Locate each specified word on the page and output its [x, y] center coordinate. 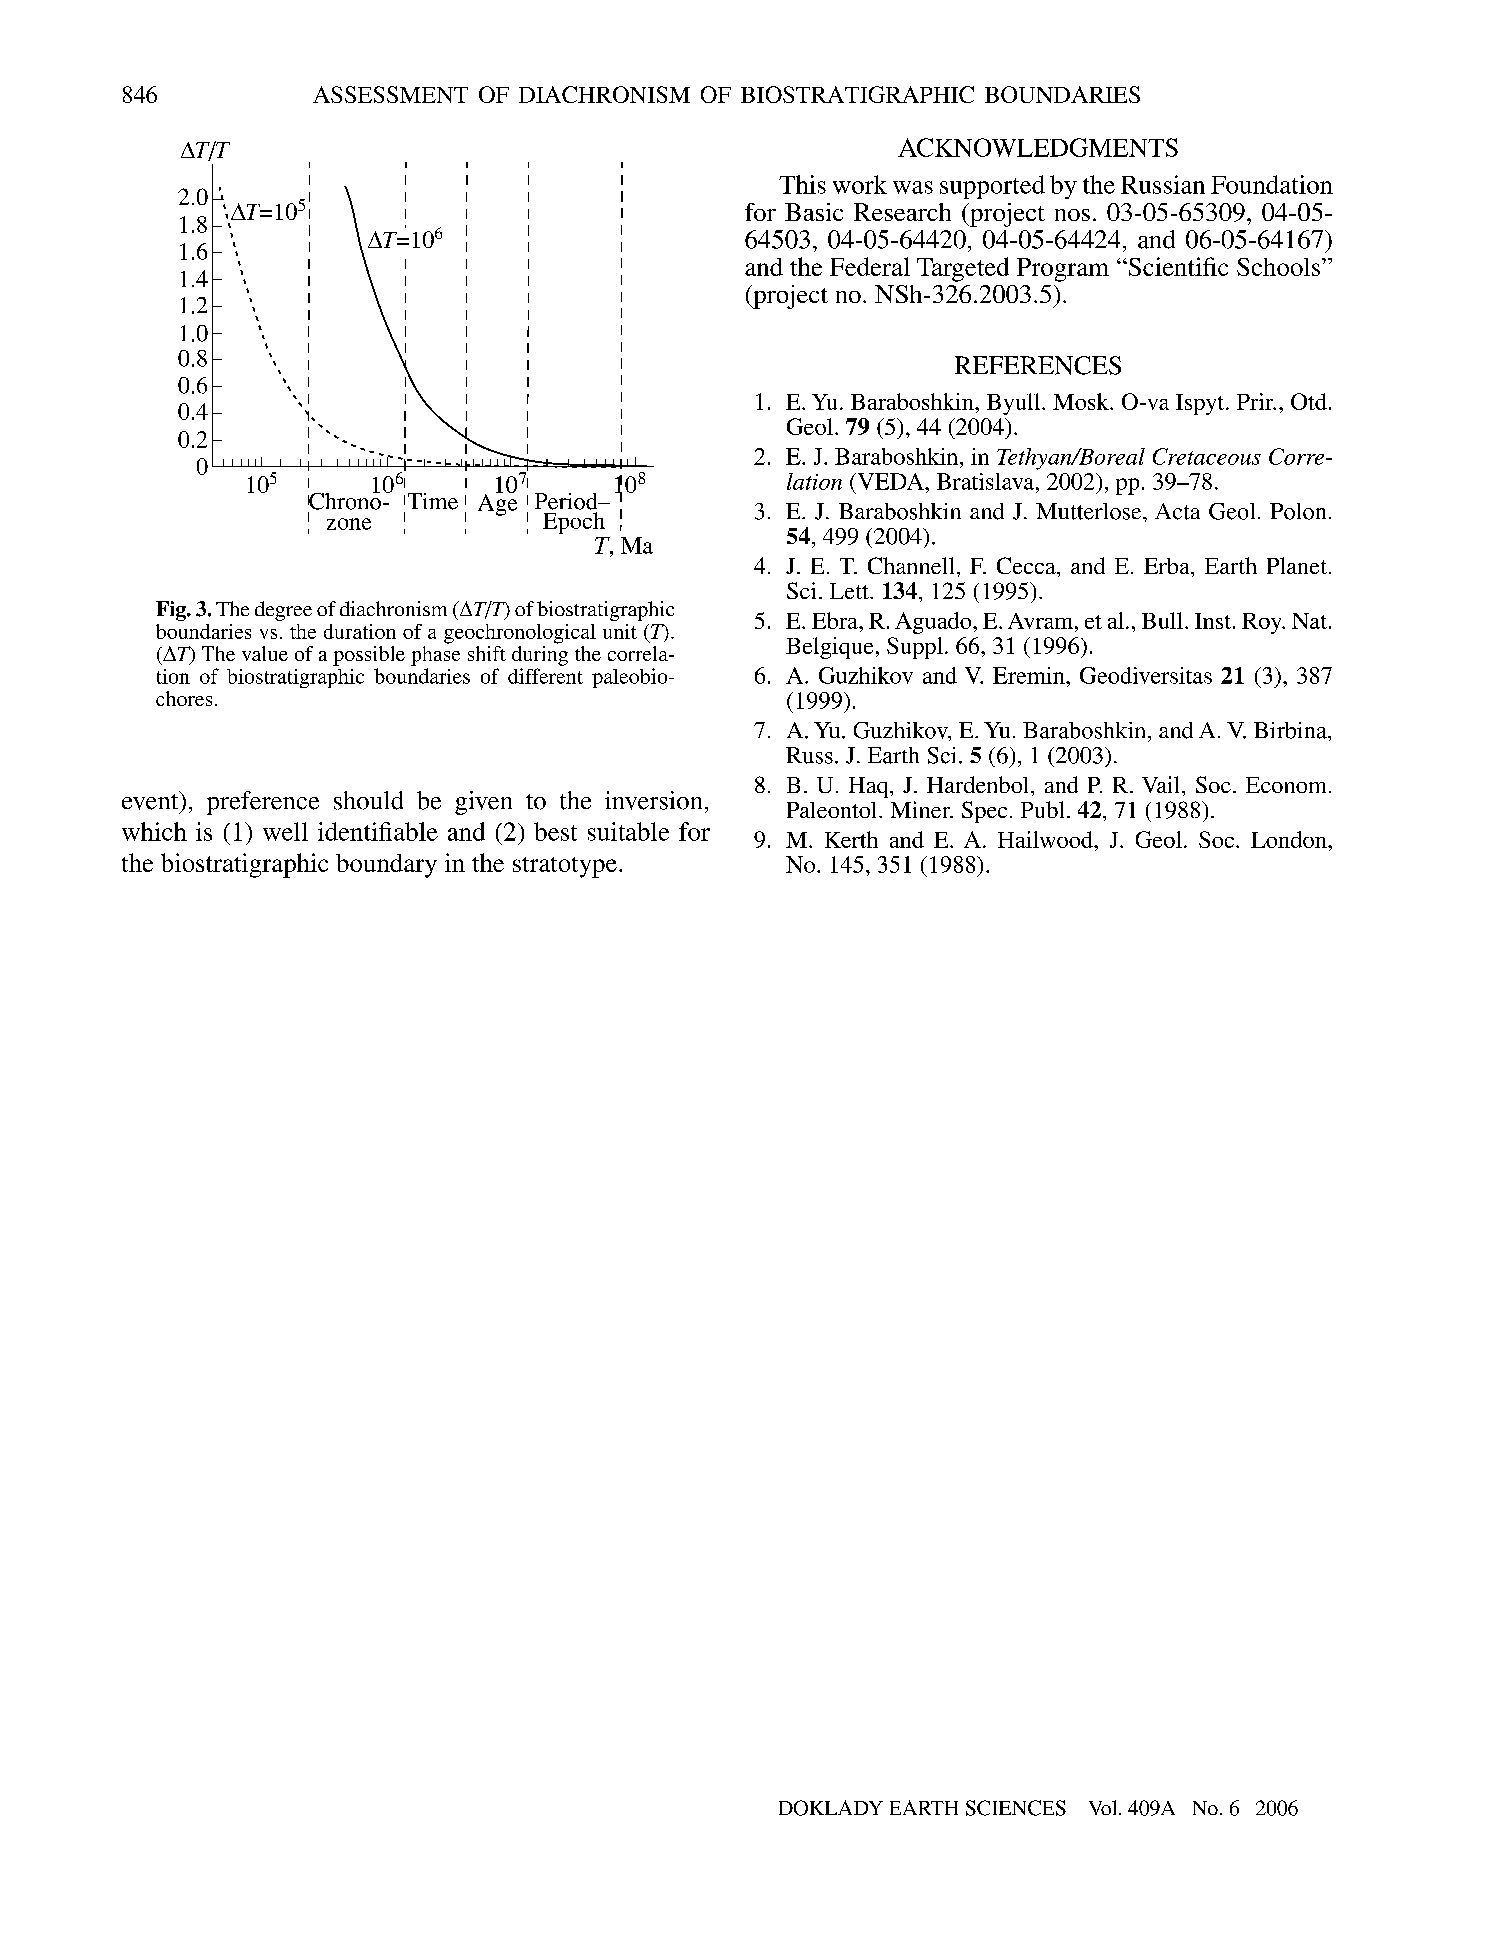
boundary [386, 866]
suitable [628, 831]
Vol [1104, 1807]
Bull [1162, 620]
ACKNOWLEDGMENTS [1038, 147]
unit [620, 631]
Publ [1042, 809]
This [802, 184]
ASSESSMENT [390, 94]
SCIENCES [1016, 1808]
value [265, 653]
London [1290, 839]
